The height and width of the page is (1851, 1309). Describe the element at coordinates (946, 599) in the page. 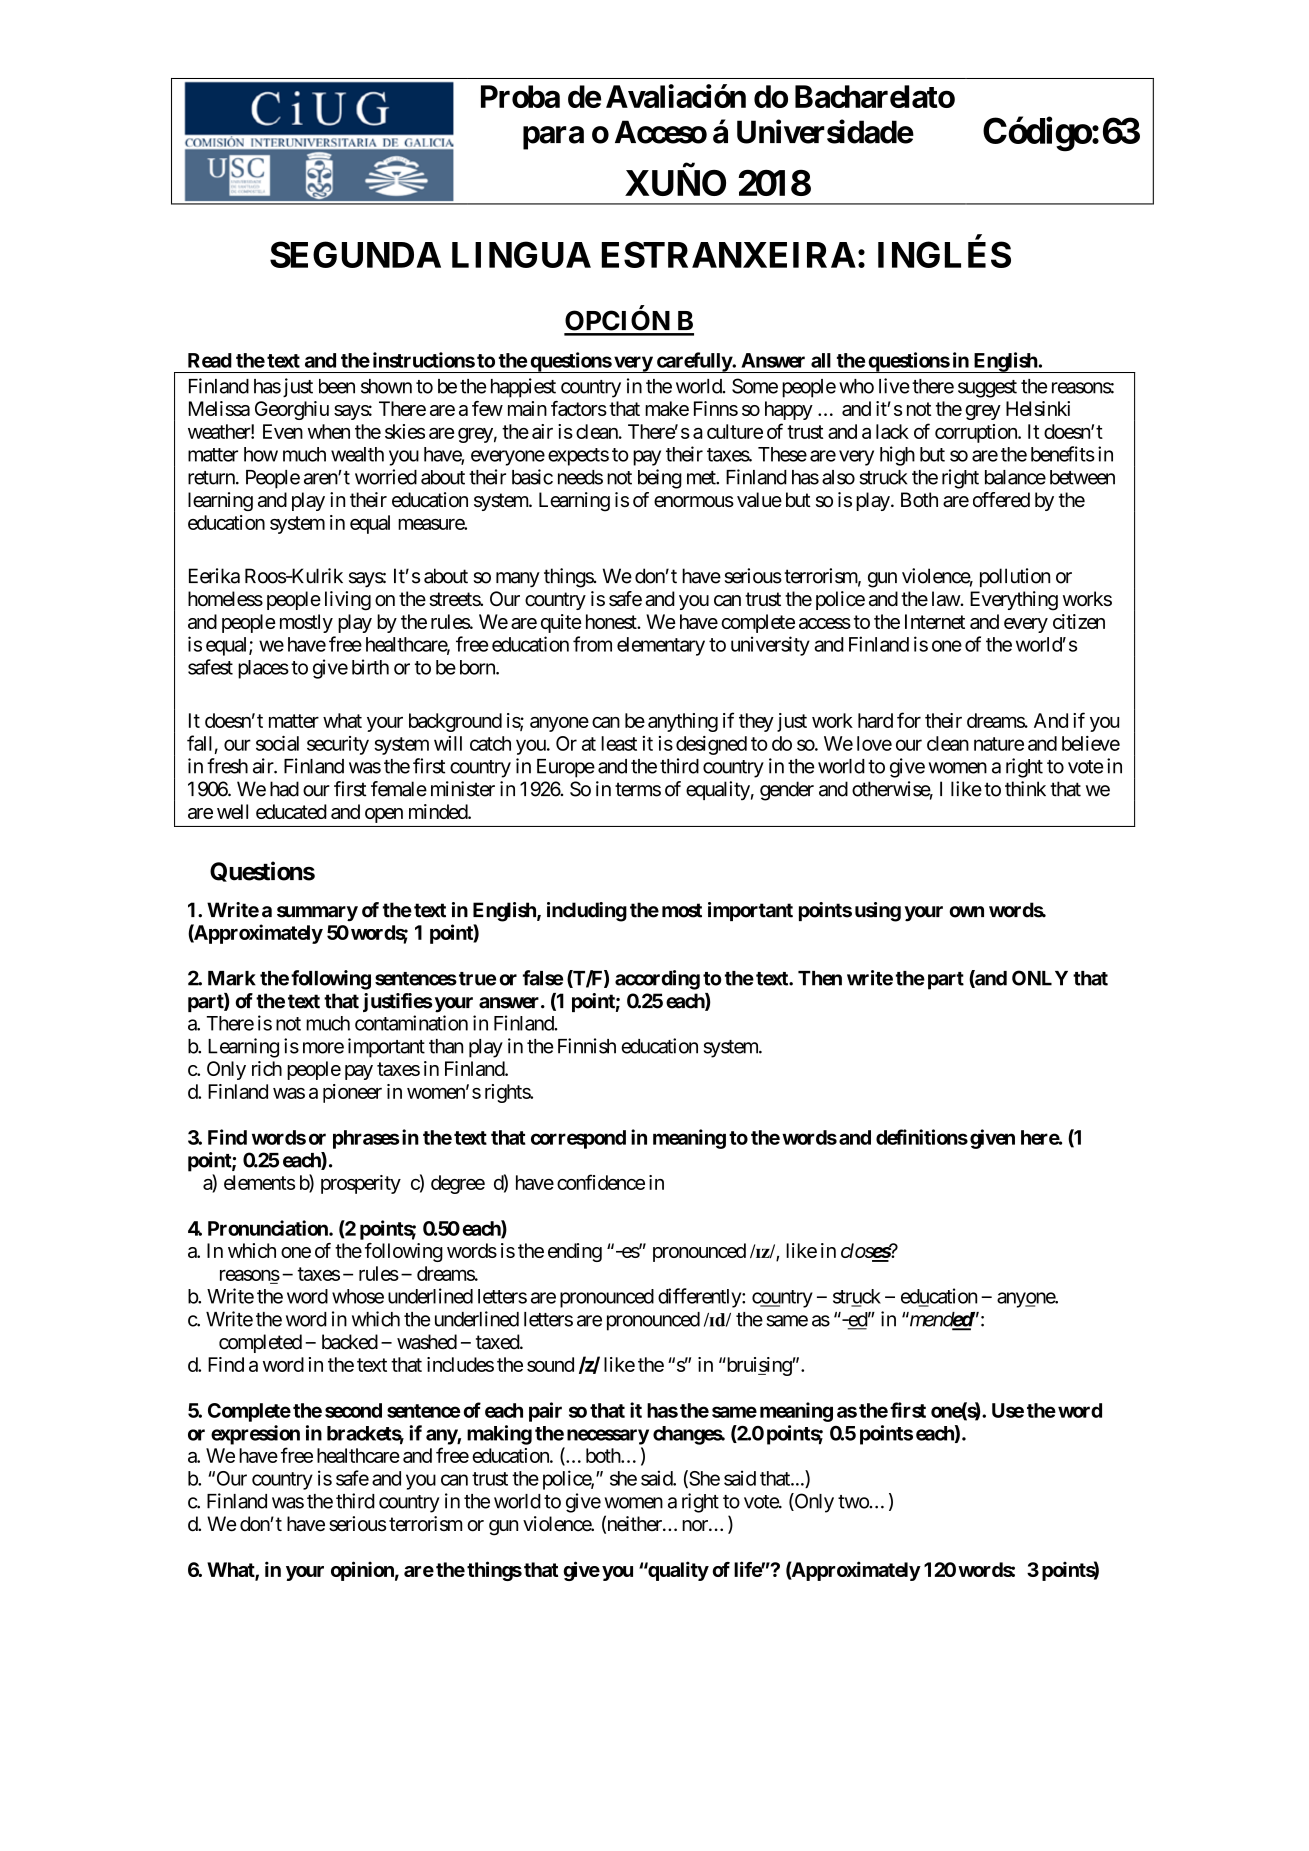

I see `law` at that location.
